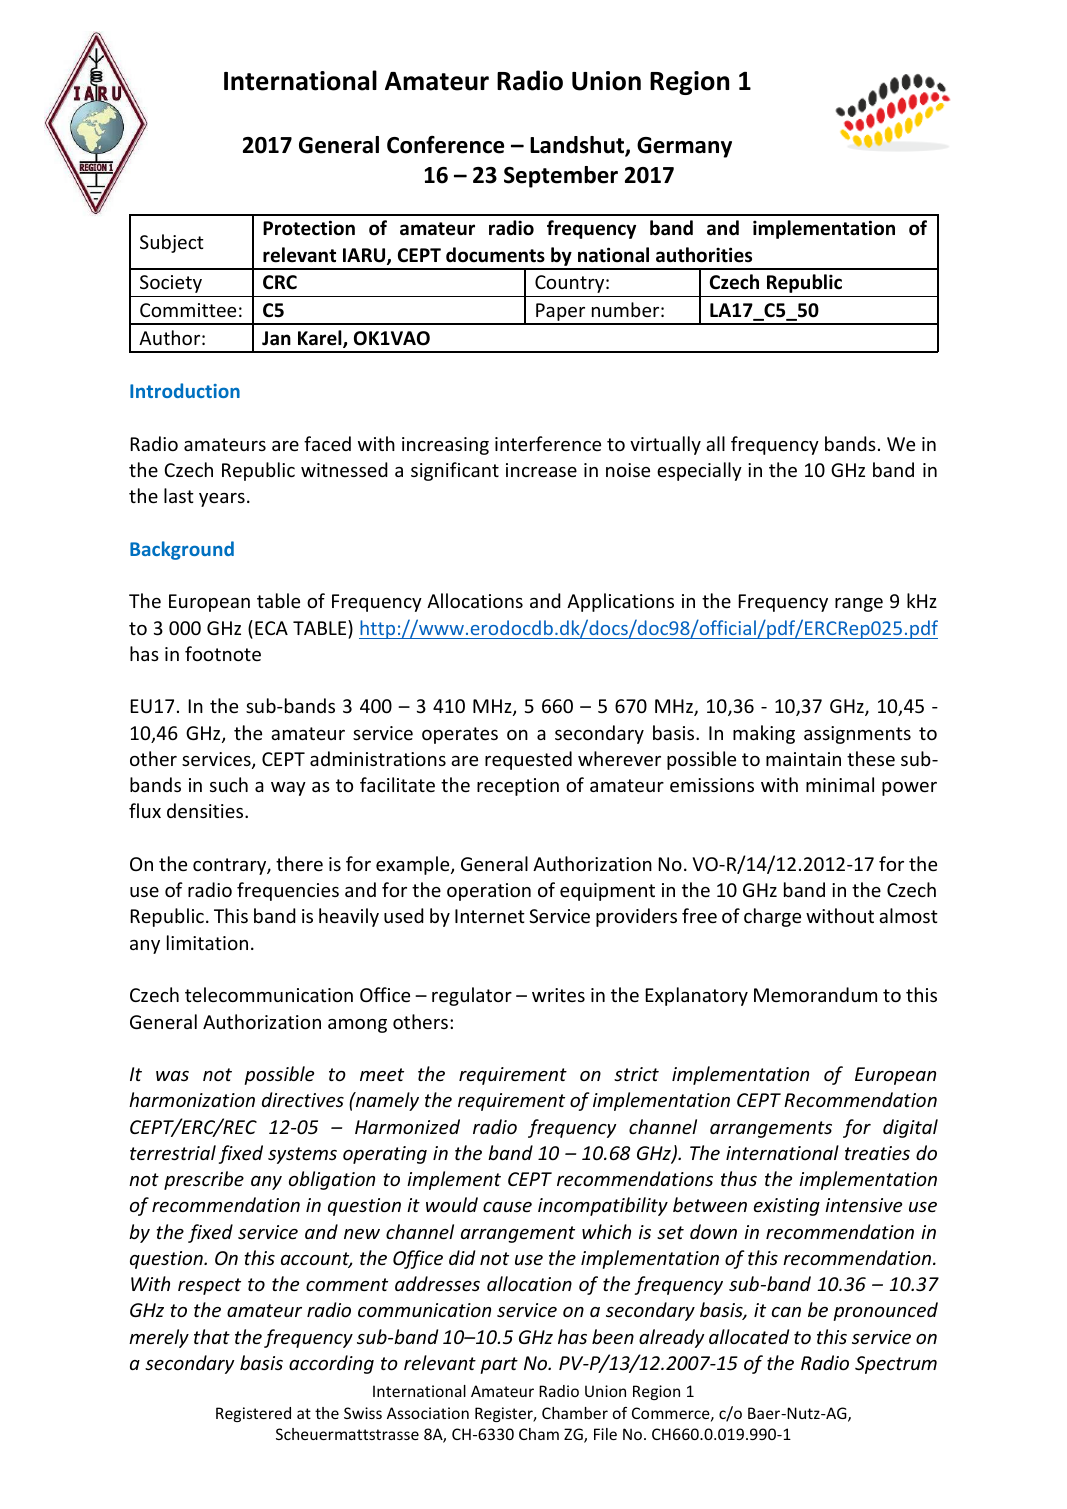 The image size is (1067, 1509). What do you see at coordinates (309, 228) in the screenshot?
I see `Protection` at bounding box center [309, 228].
